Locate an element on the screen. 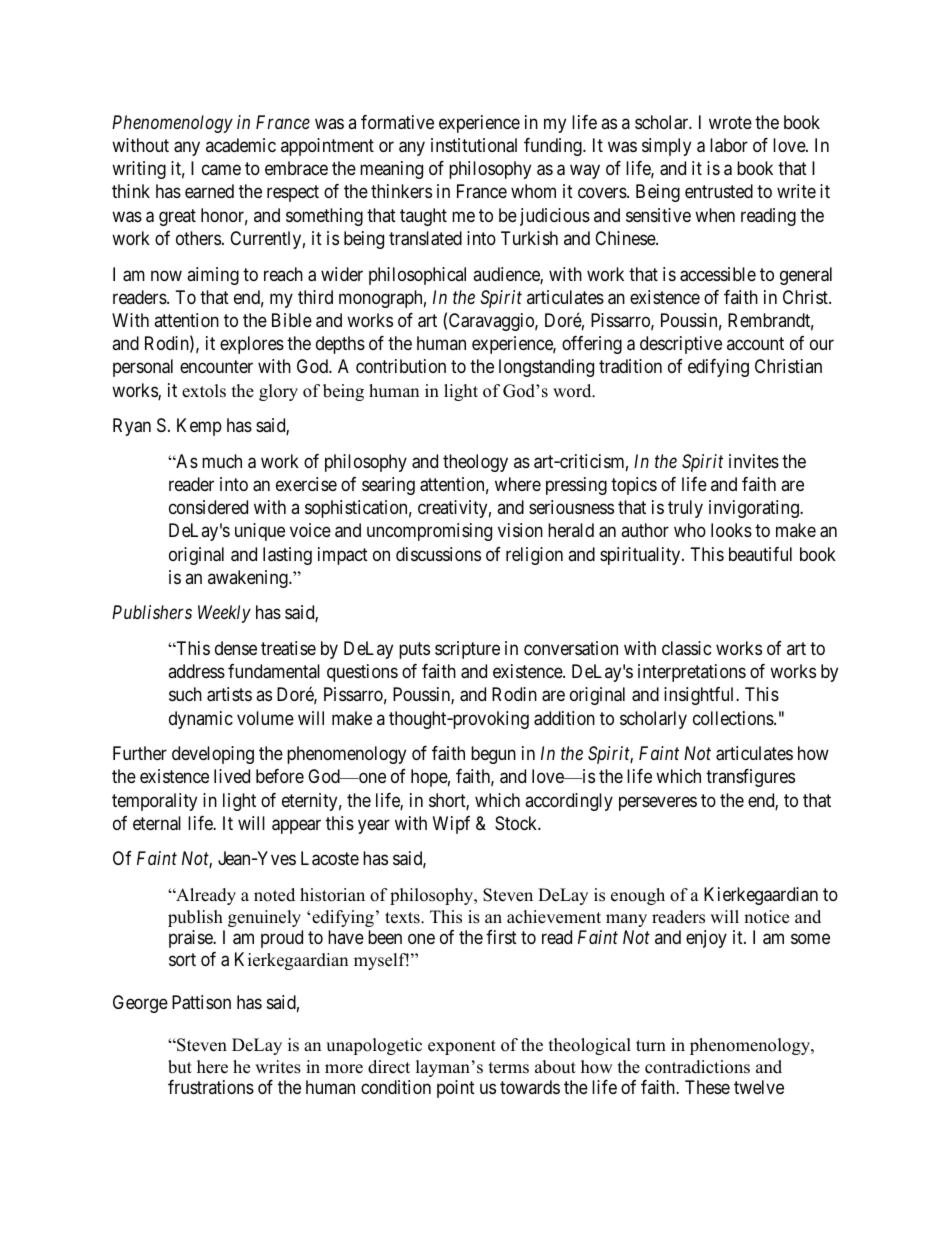  came is located at coordinates (221, 170).
